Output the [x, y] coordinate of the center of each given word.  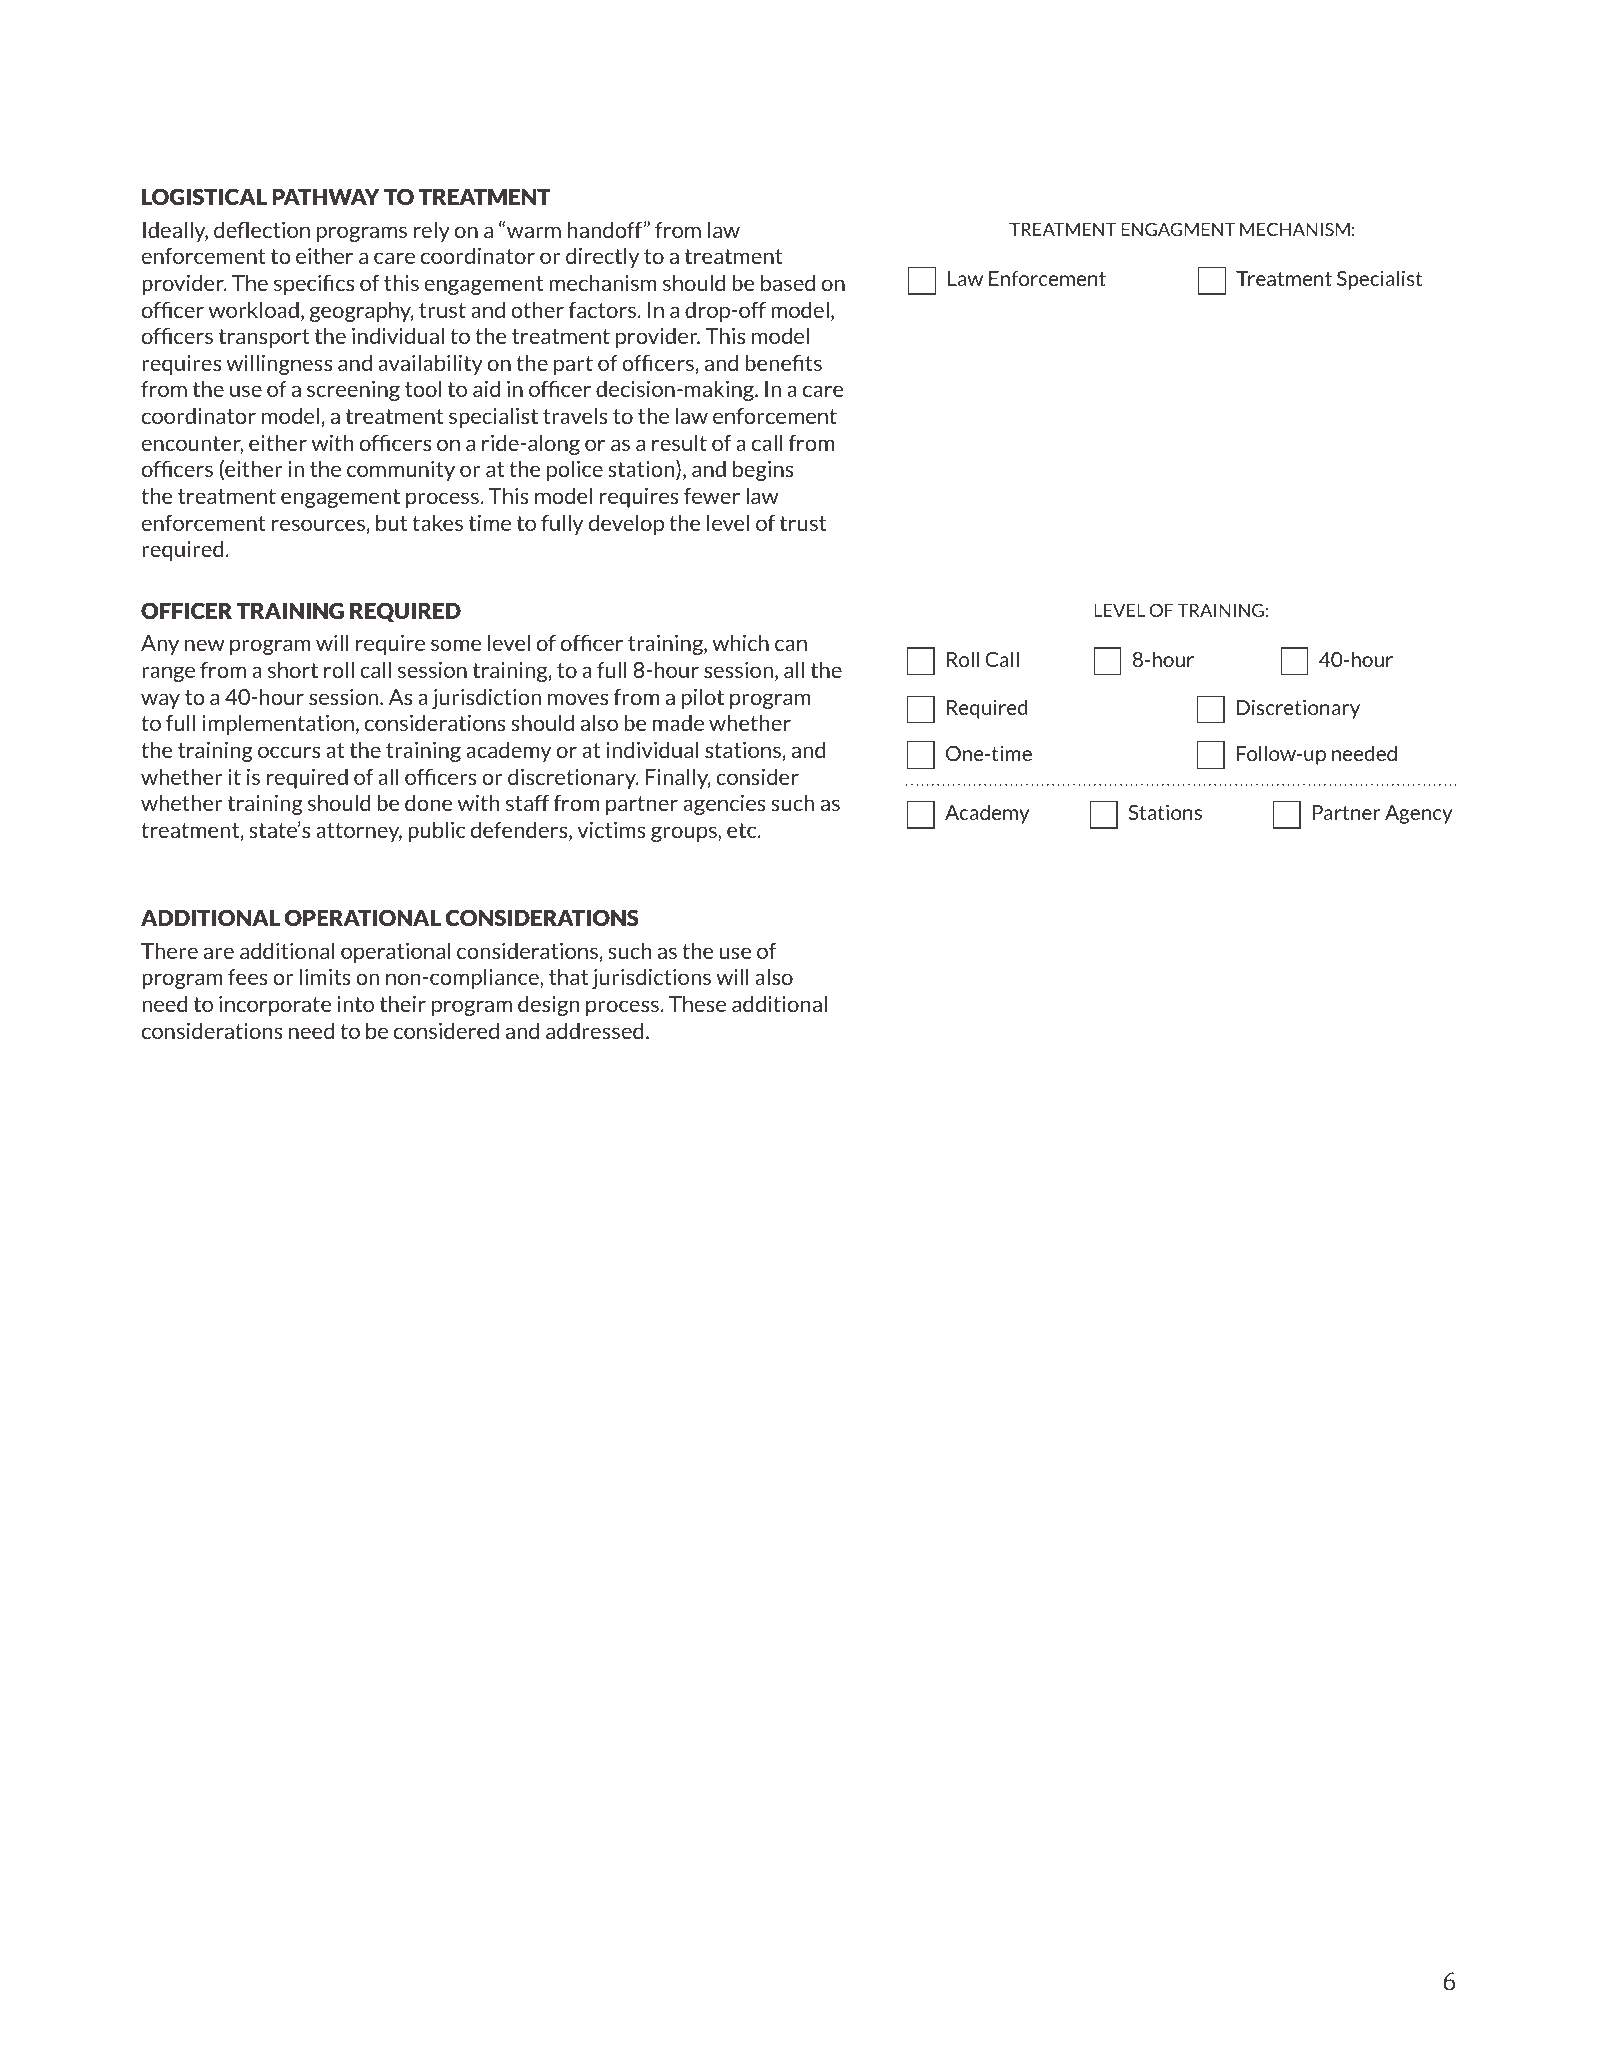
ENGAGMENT [1178, 229]
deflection [262, 229]
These [697, 1003]
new [204, 645]
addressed [594, 1030]
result [679, 442]
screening [353, 391]
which [740, 642]
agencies [724, 805]
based [788, 282]
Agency [1419, 814]
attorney [359, 832]
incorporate [275, 1006]
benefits [783, 362]
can [791, 645]
